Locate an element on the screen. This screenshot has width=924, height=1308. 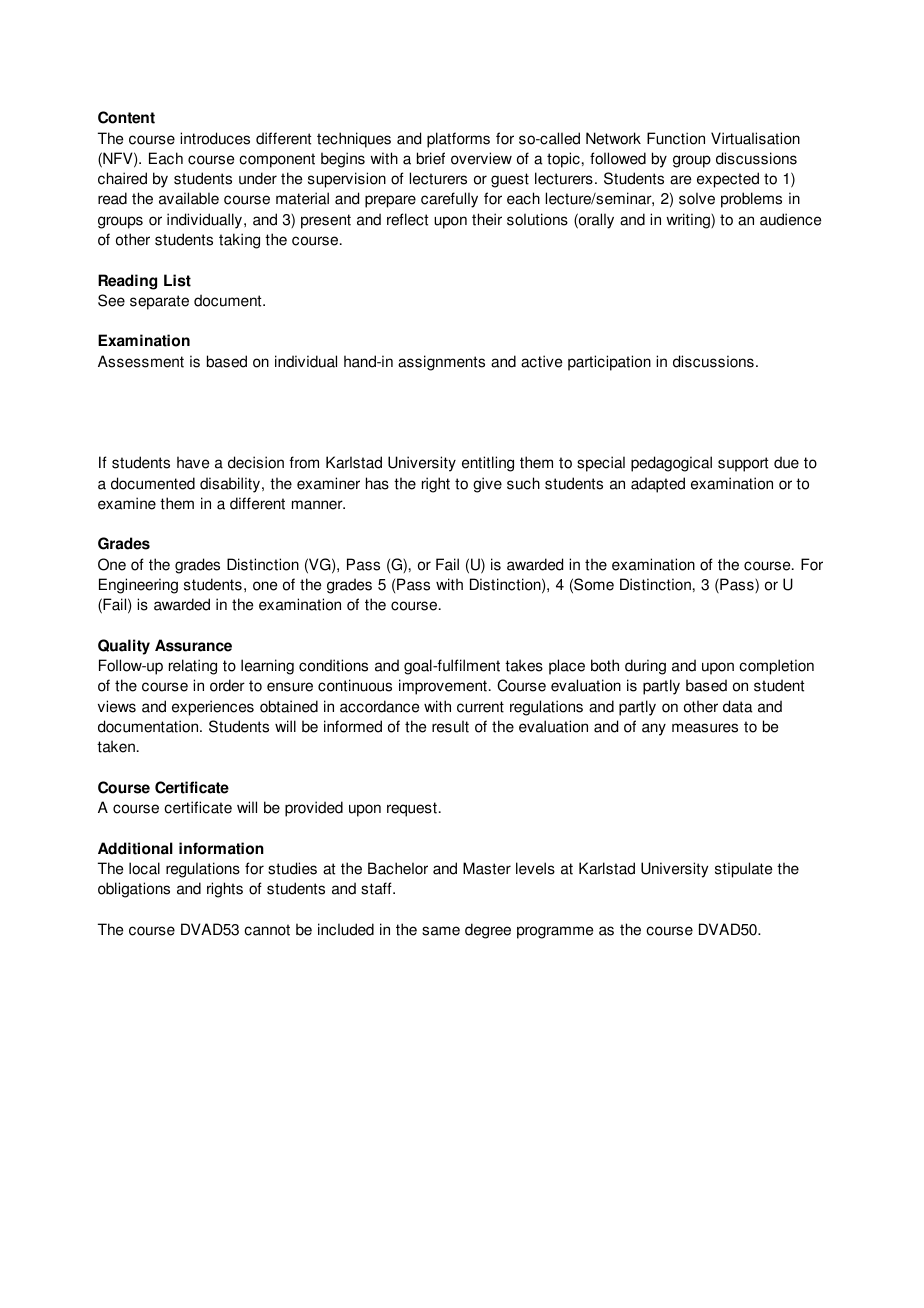
measures is located at coordinates (705, 728).
